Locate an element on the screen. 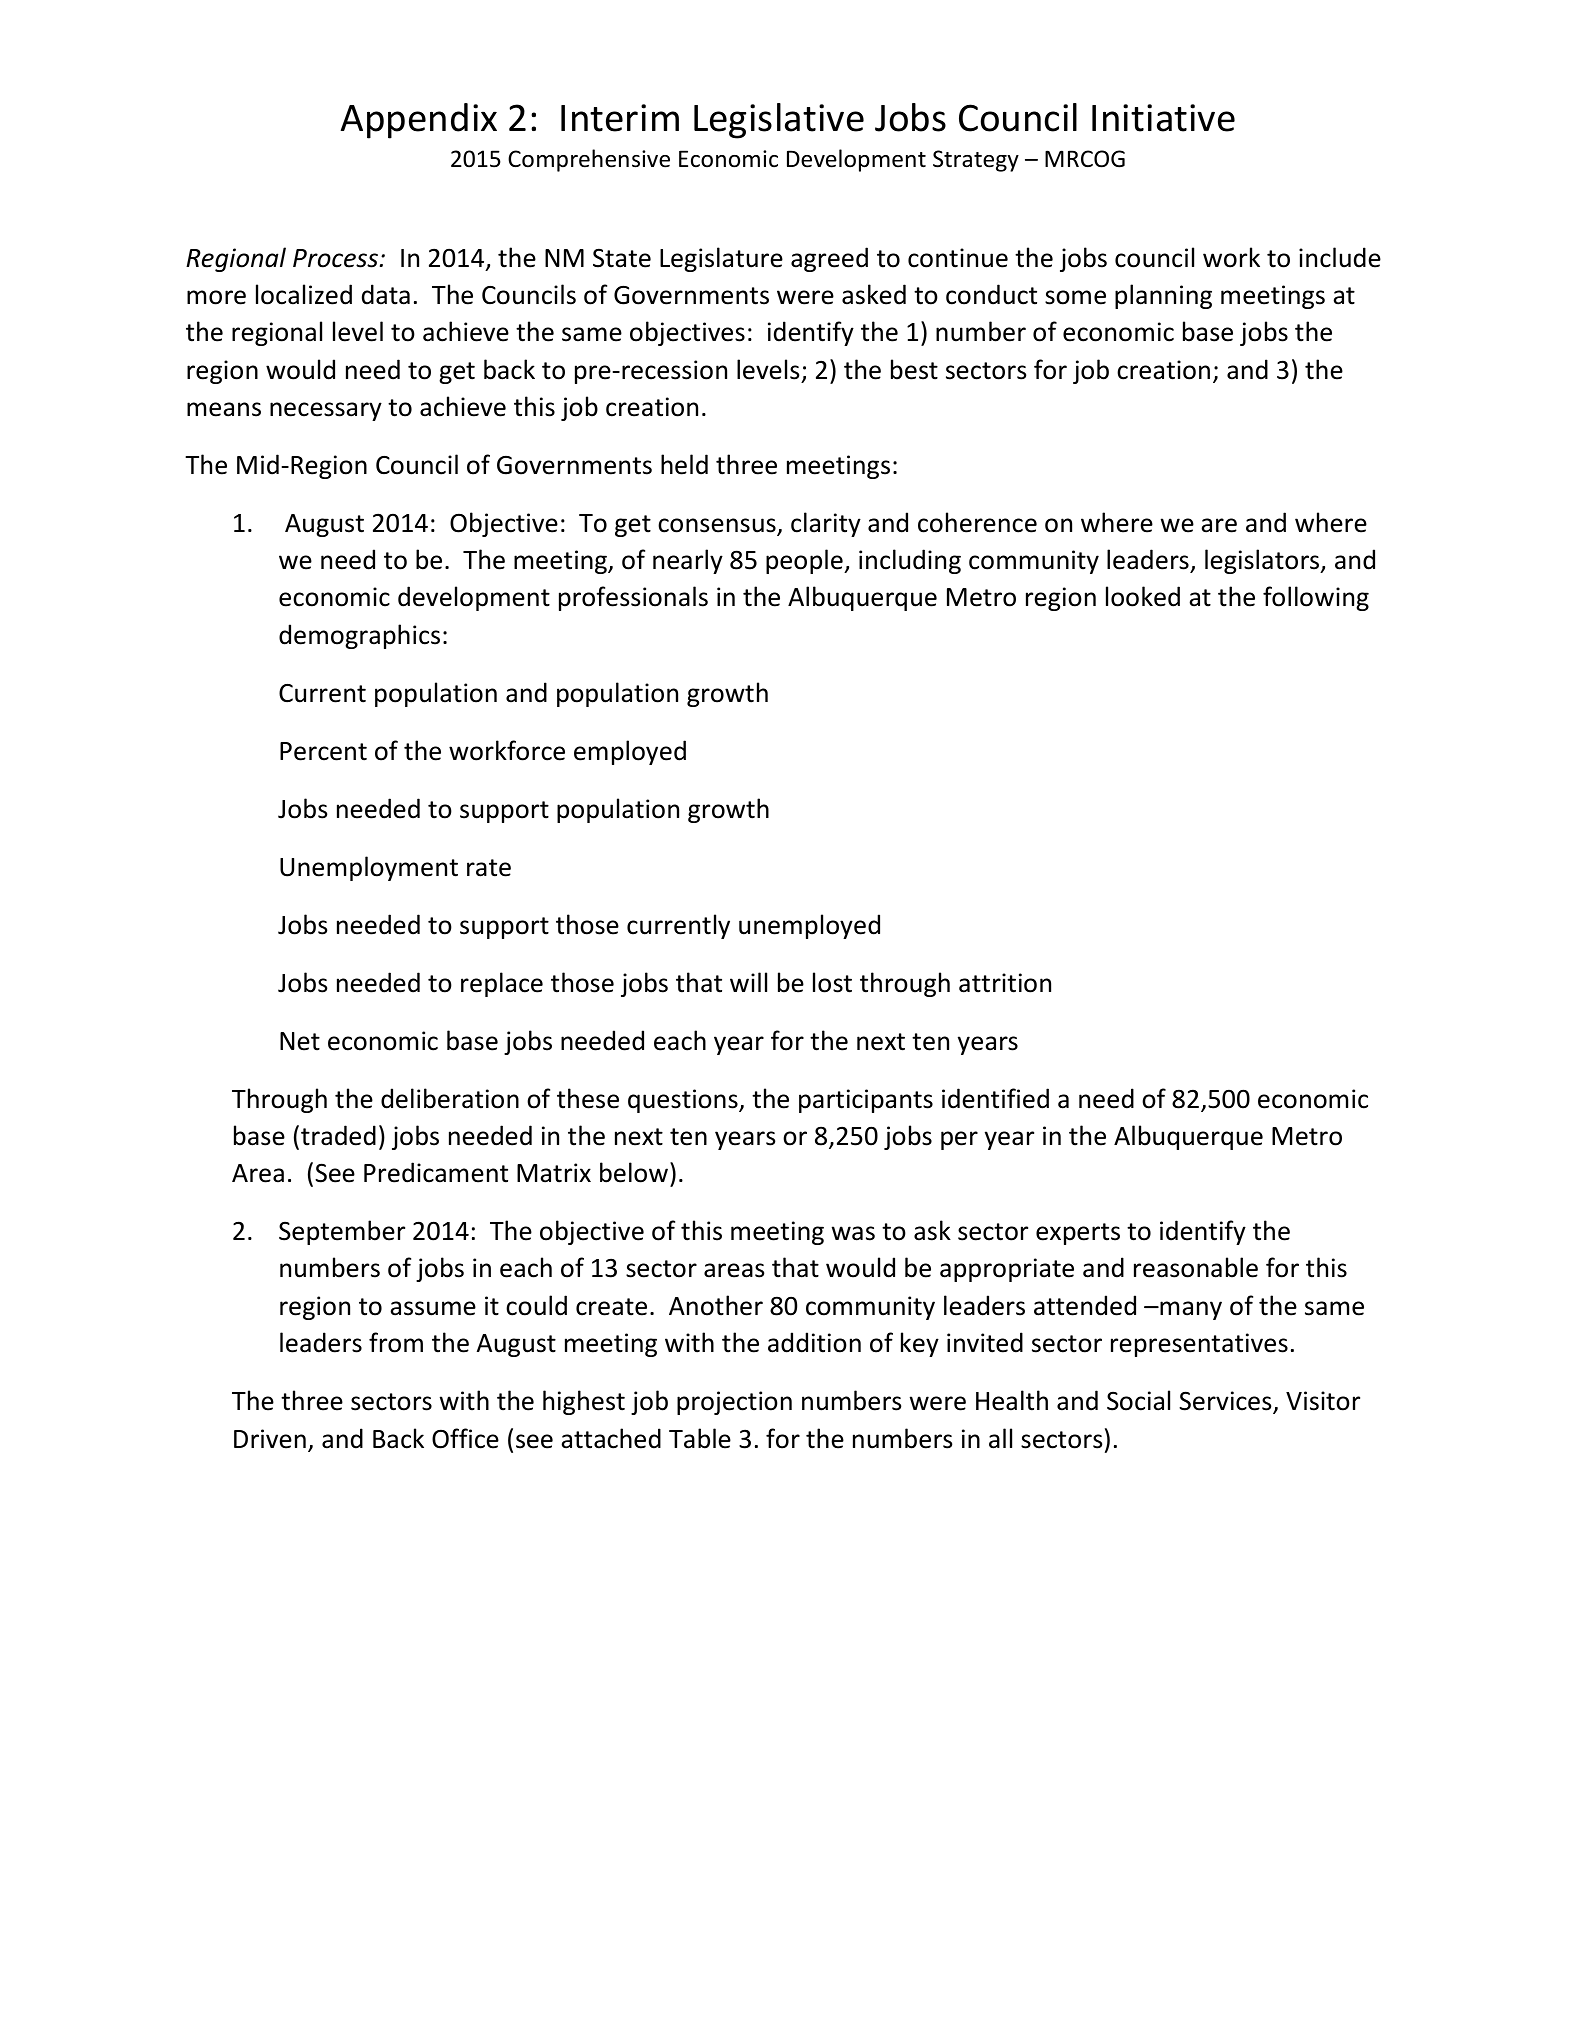 This screenshot has height=2041, width=1577. projection is located at coordinates (734, 1403).
